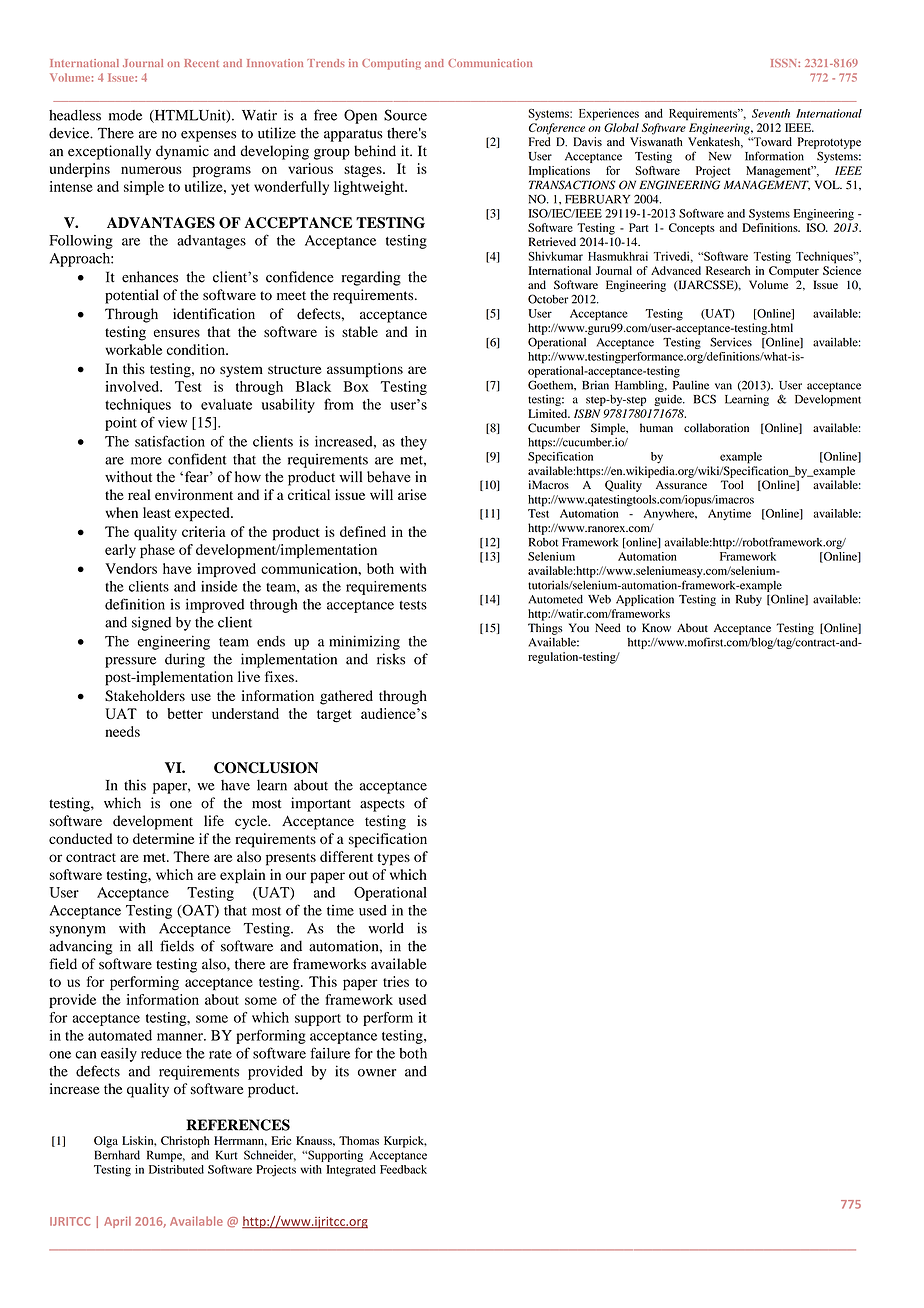  What do you see at coordinates (396, 981) in the screenshot?
I see `tries` at bounding box center [396, 981].
